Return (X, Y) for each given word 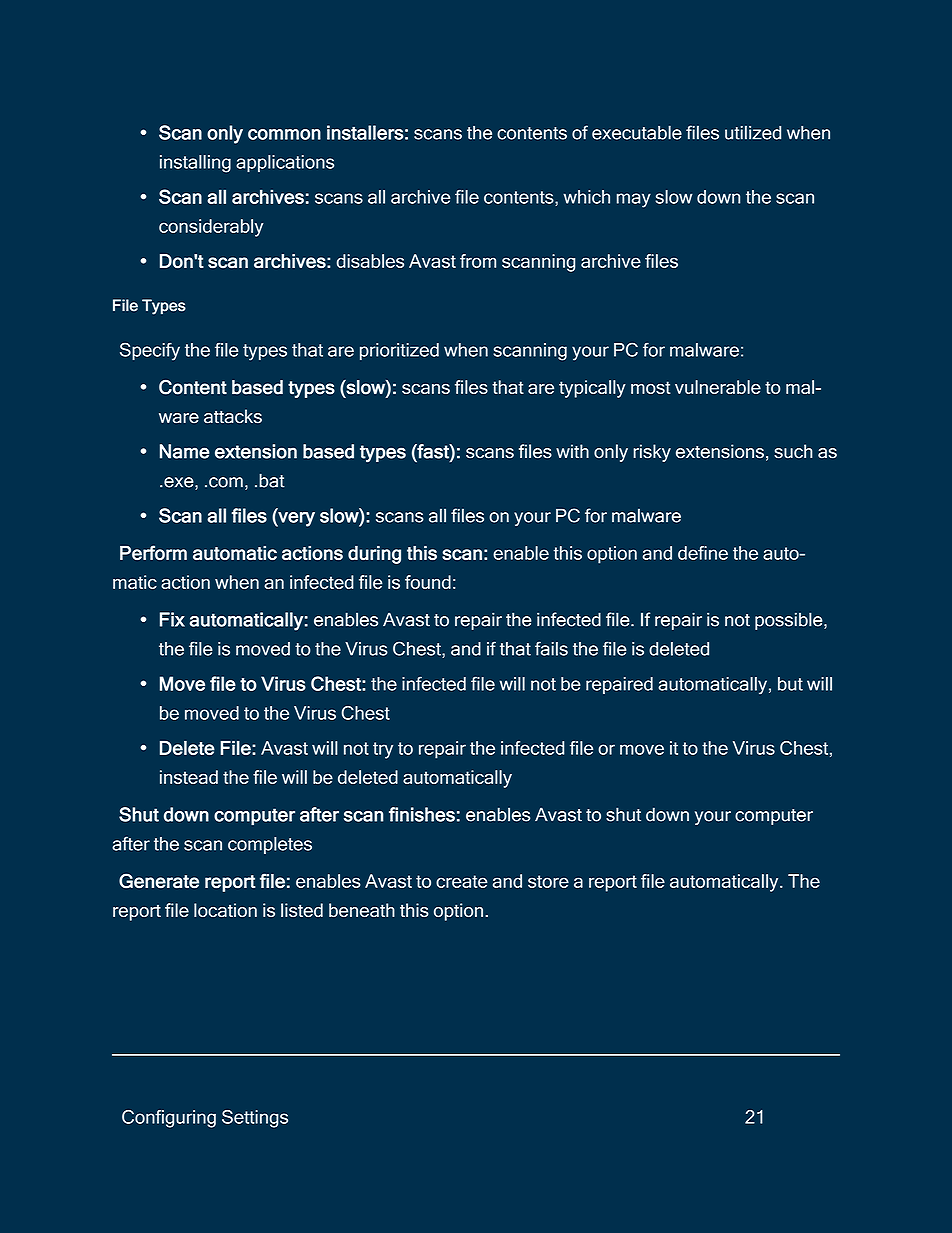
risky (652, 453)
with (572, 451)
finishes (422, 814)
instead (189, 777)
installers (365, 132)
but (790, 684)
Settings (255, 1119)
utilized (753, 132)
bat (272, 481)
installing (195, 164)
